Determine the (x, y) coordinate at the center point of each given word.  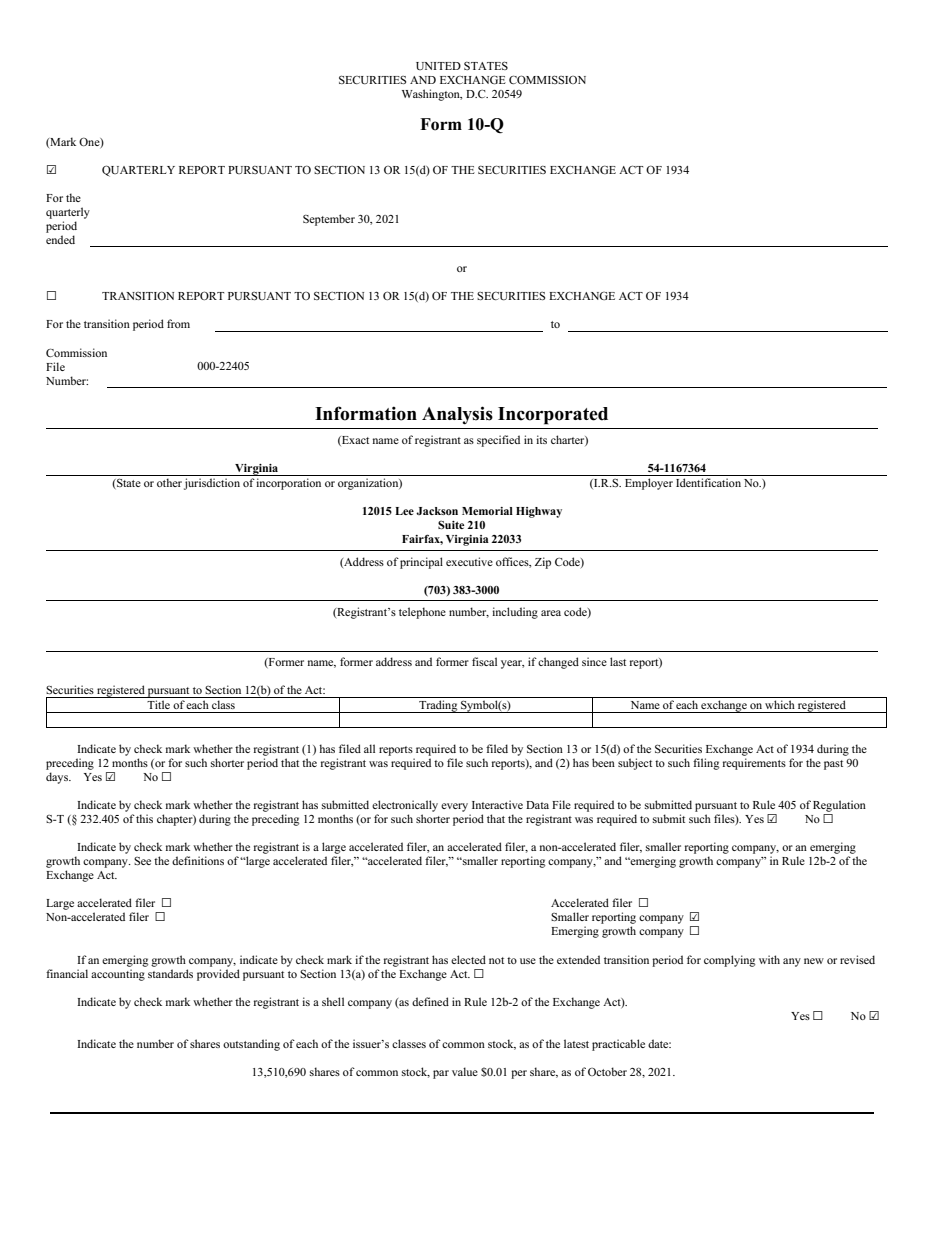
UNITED (438, 66)
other (169, 482)
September (329, 220)
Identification (708, 482)
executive (469, 561)
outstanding (251, 1045)
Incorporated (553, 416)
